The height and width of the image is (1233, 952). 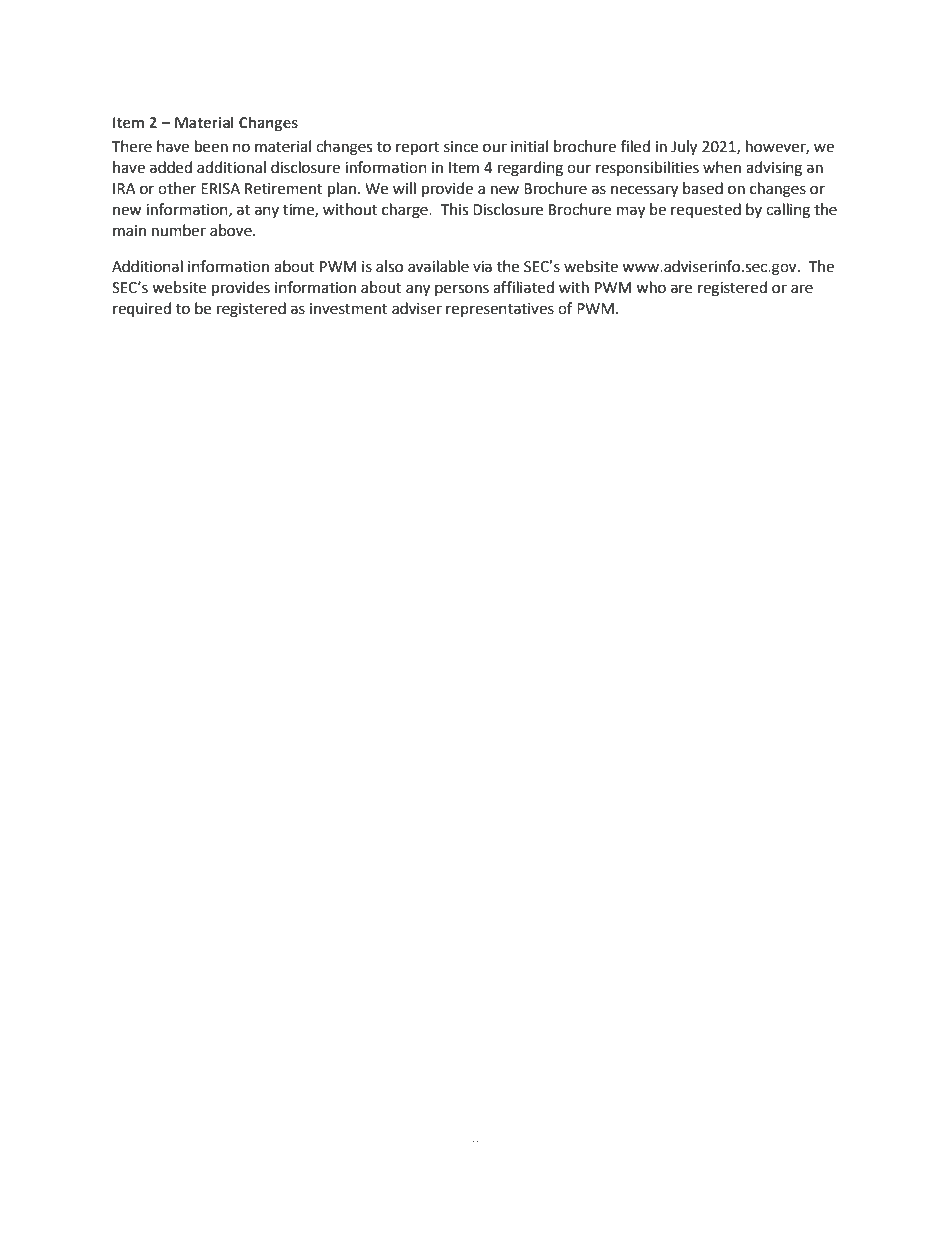 I want to click on requested, so click(x=706, y=210).
